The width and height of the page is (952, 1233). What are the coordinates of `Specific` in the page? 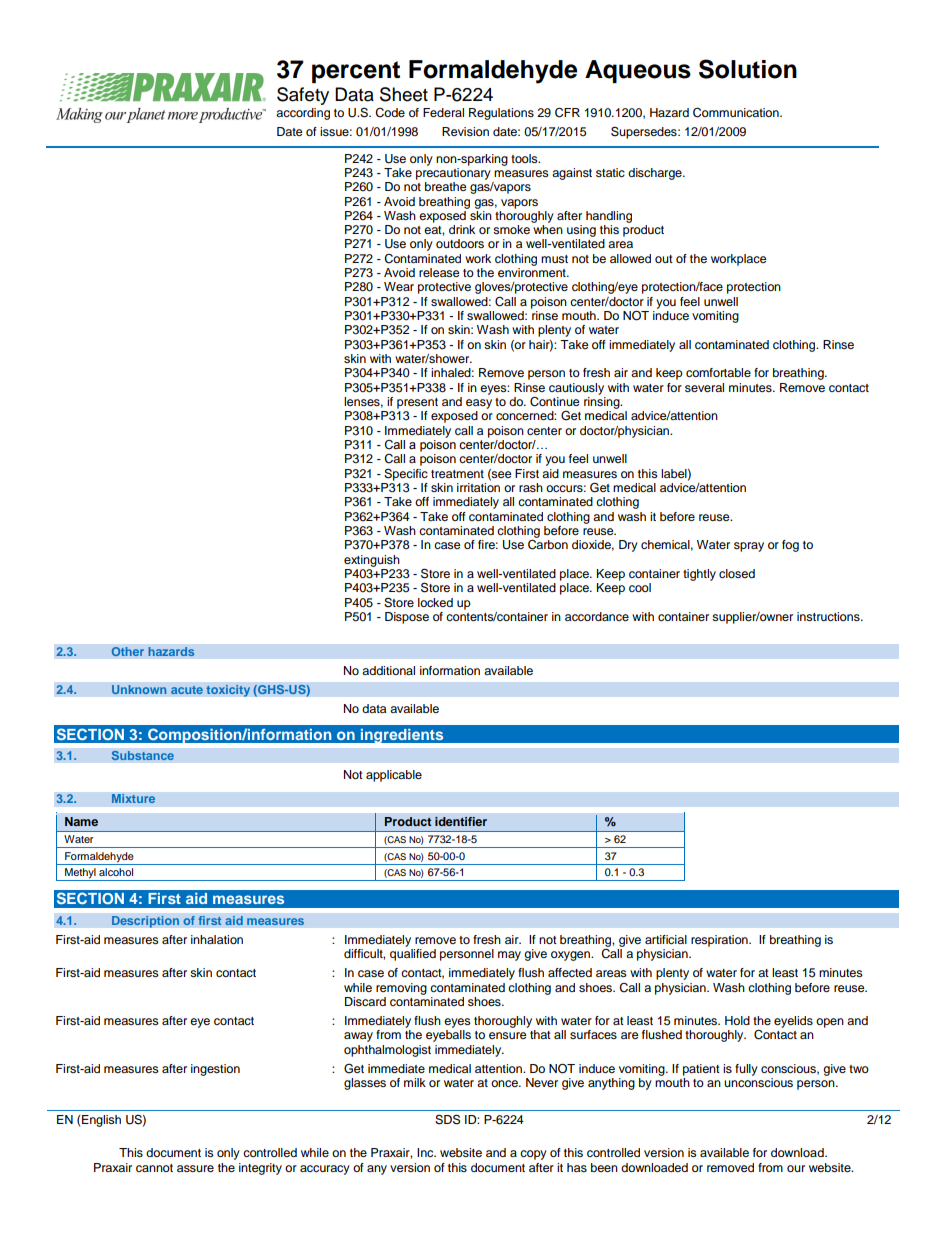 It's located at (406, 475).
